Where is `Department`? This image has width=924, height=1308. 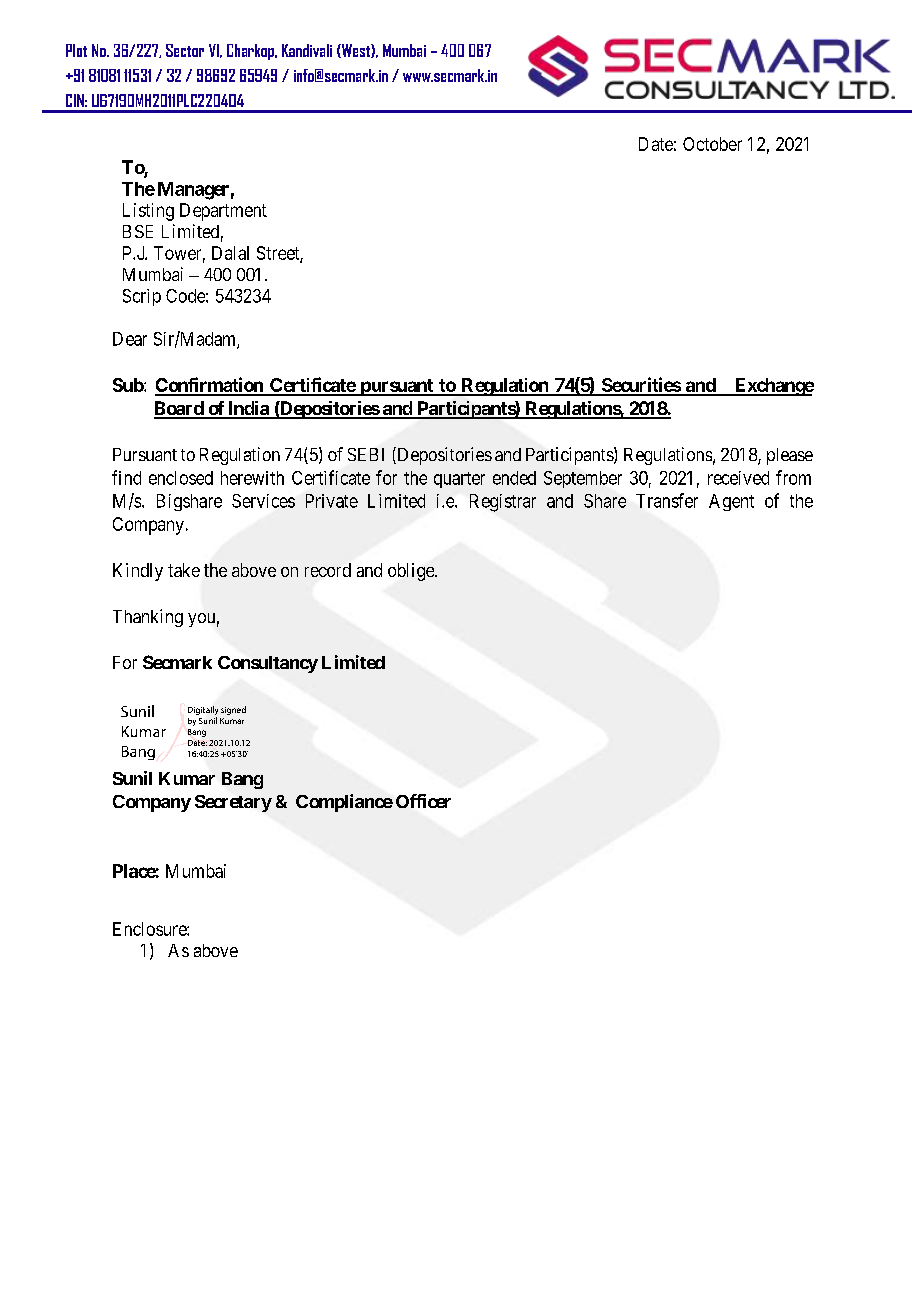
Department is located at coordinates (223, 212).
